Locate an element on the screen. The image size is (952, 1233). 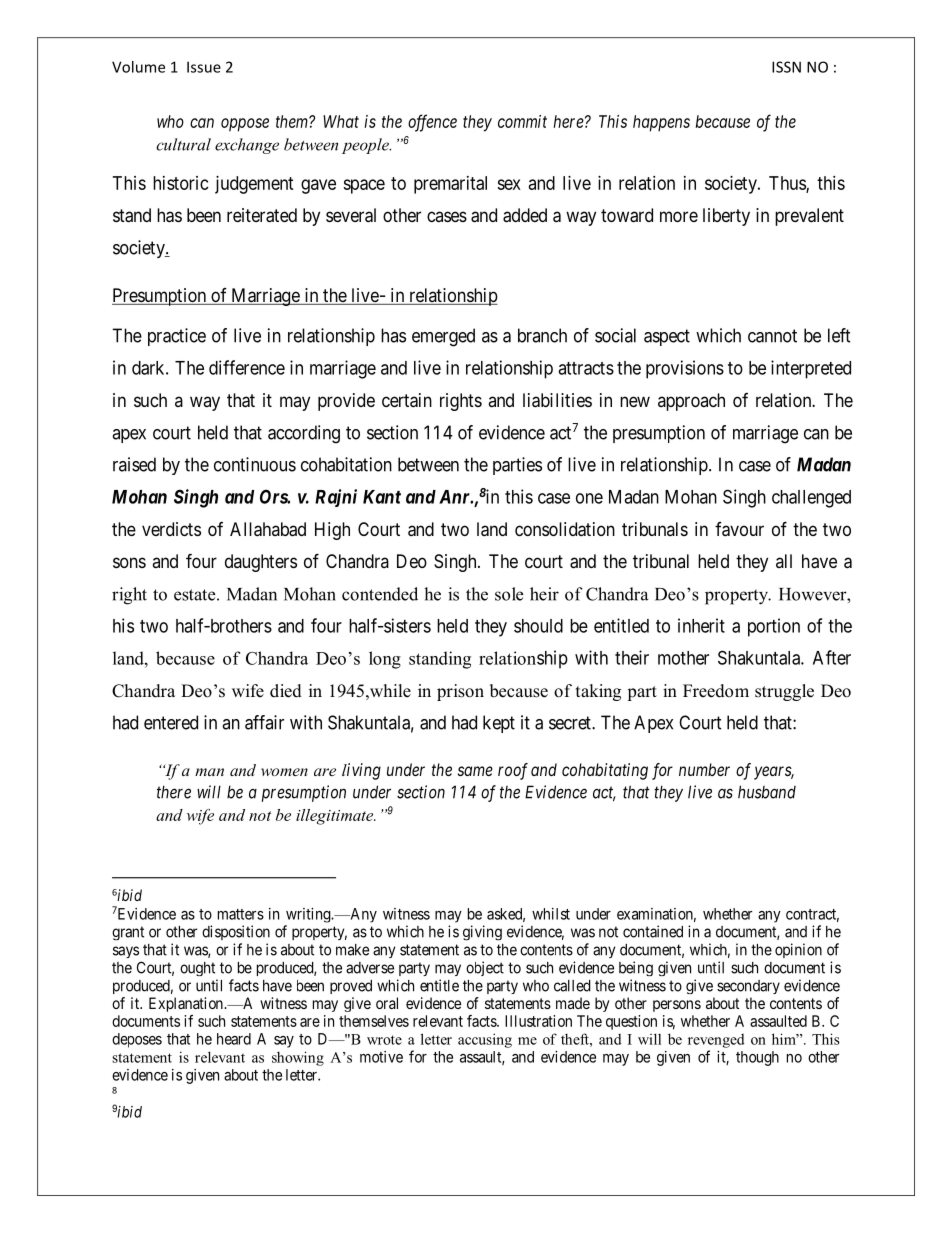
accusing is located at coordinates (485, 1040).
